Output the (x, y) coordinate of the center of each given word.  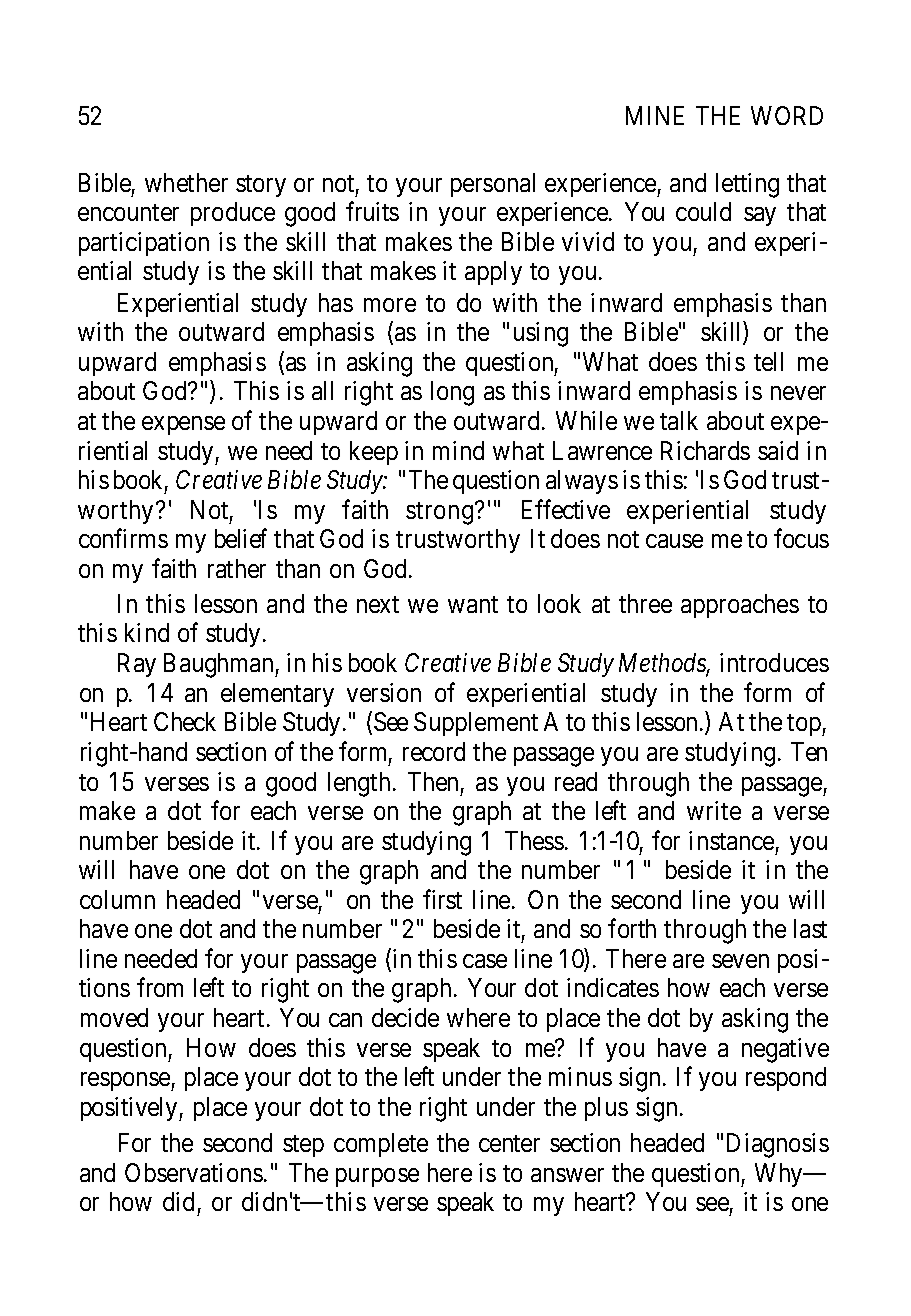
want (473, 604)
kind (147, 632)
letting (747, 185)
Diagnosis (778, 1145)
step (303, 1146)
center (509, 1143)
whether (186, 182)
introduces (774, 662)
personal (493, 185)
